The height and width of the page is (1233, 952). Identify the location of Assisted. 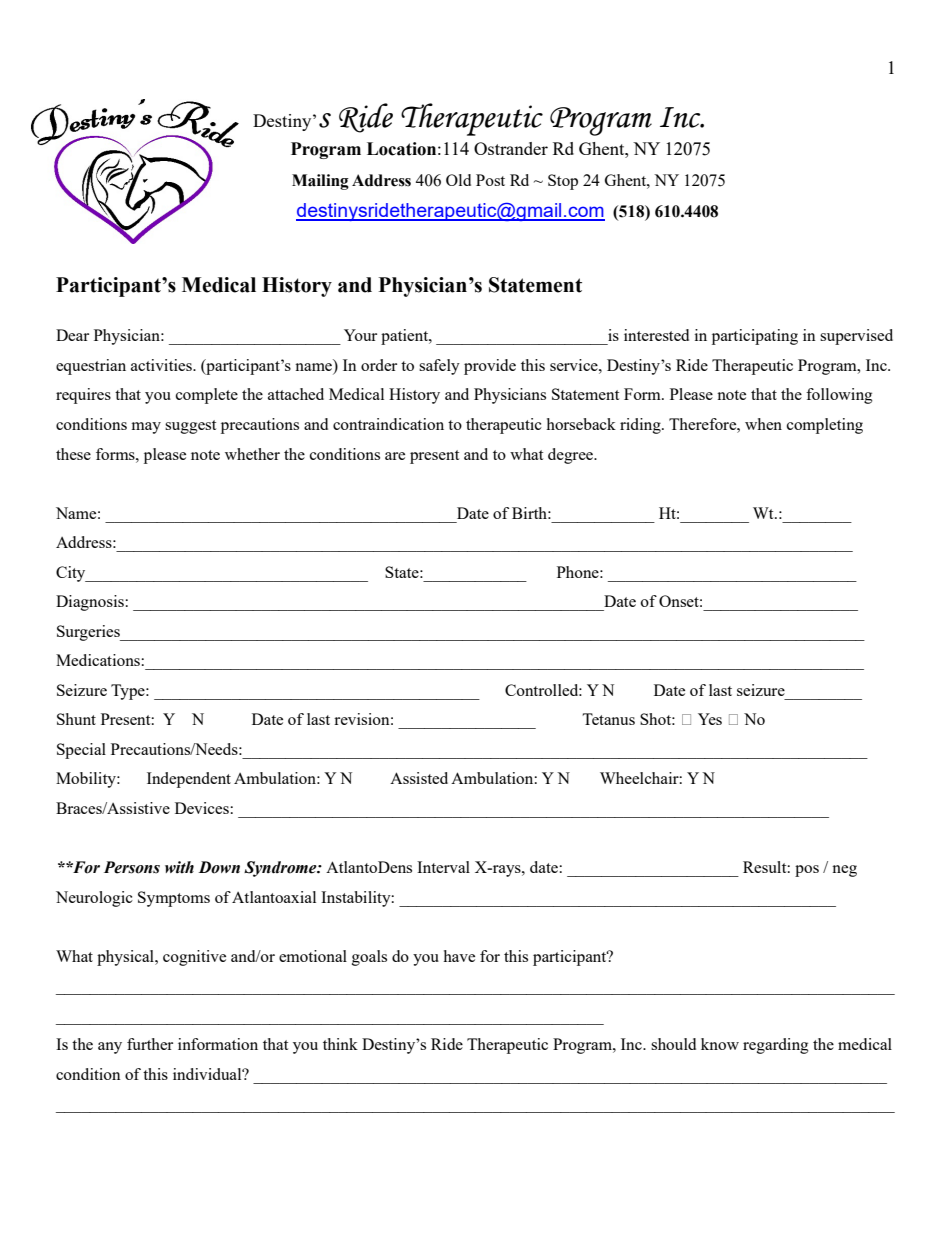
(419, 778).
